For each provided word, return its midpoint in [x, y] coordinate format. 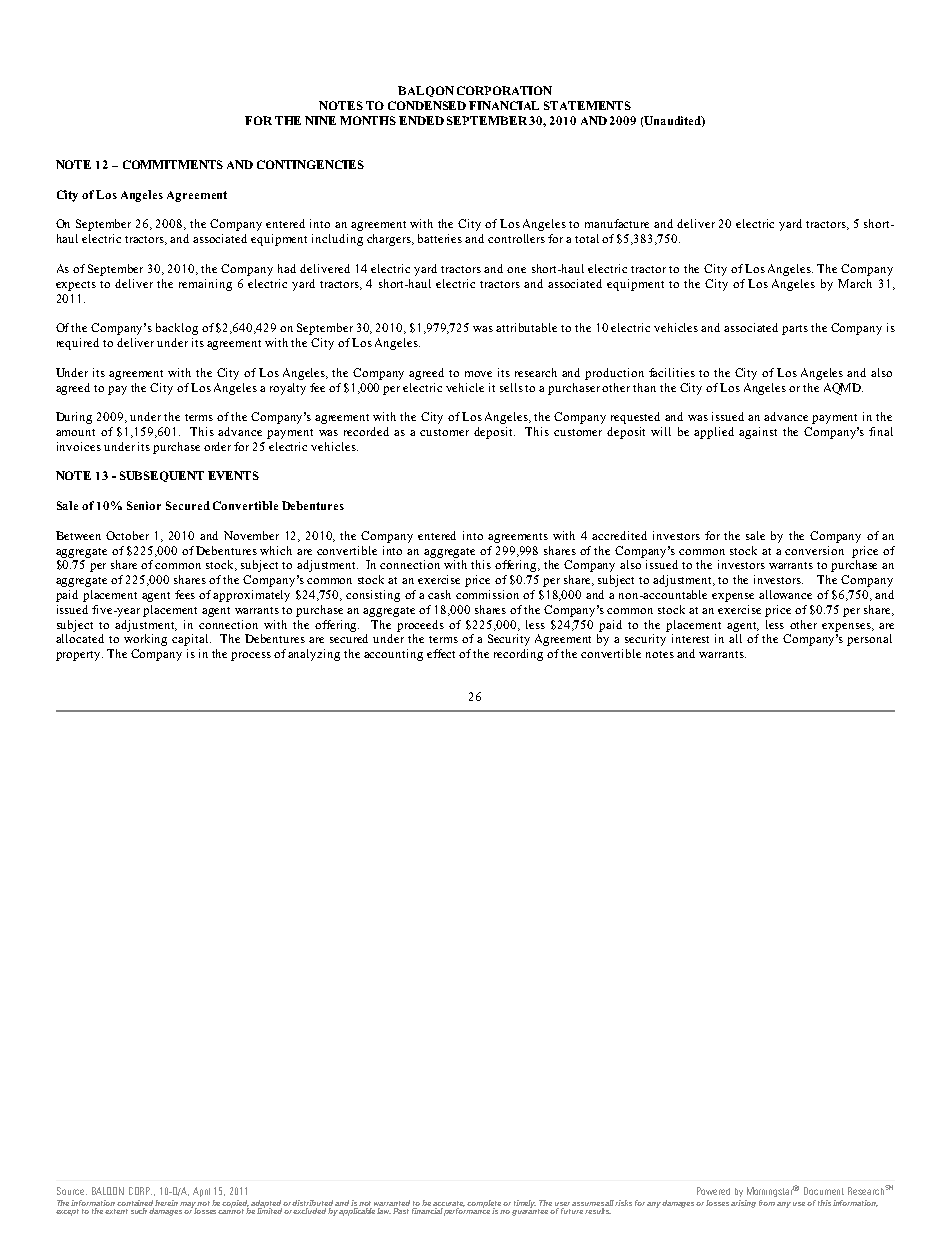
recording [518, 655]
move [478, 374]
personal [869, 640]
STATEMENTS [587, 105]
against [758, 433]
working [145, 640]
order [217, 446]
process [251, 656]
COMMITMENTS [173, 164]
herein [166, 1203]
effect [441, 653]
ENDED [421, 120]
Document [824, 1191]
